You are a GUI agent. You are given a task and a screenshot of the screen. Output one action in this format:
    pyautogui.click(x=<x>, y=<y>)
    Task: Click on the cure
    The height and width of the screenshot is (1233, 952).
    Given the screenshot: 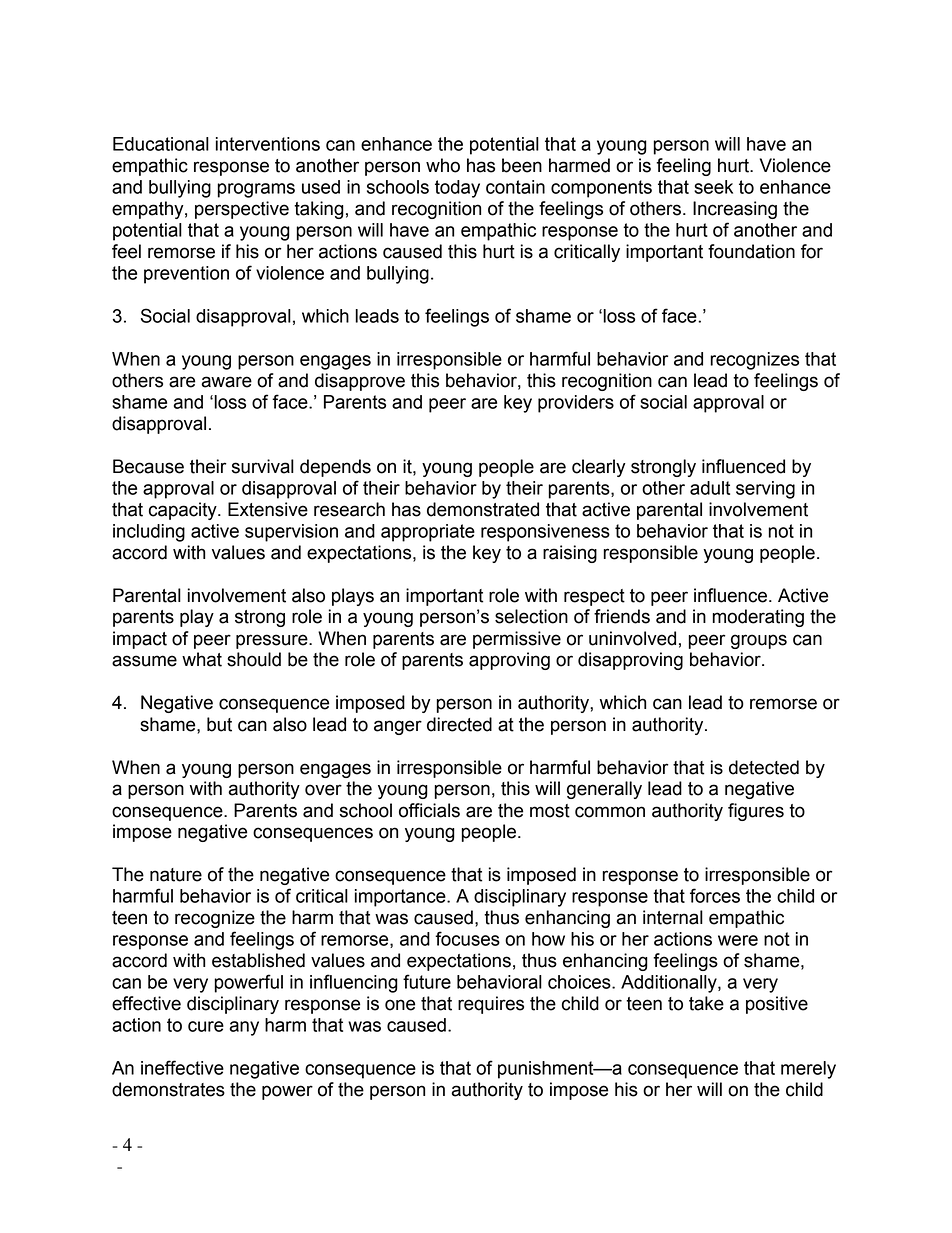 What is the action you would take?
    pyautogui.click(x=206, y=1026)
